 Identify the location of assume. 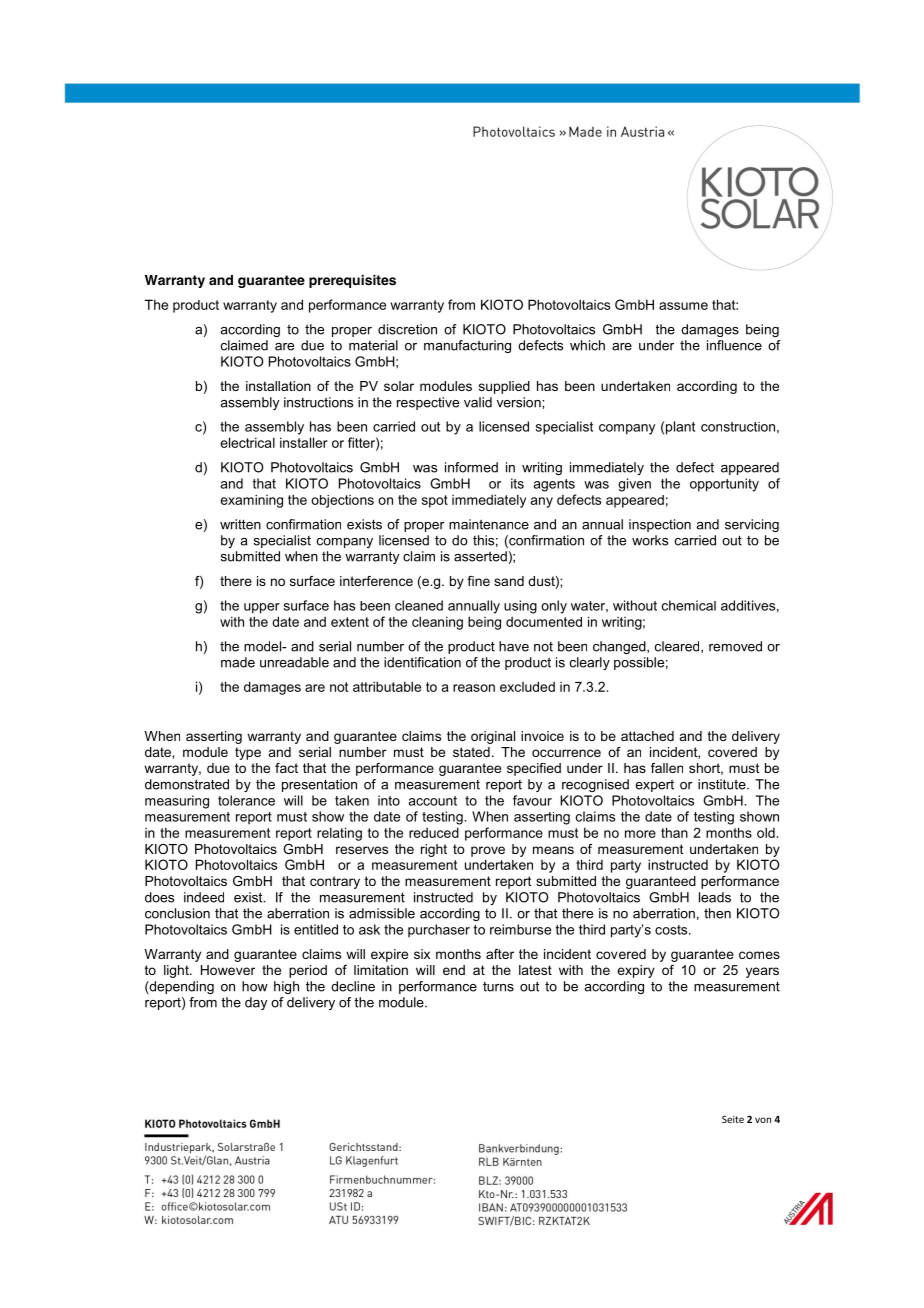
(683, 306).
